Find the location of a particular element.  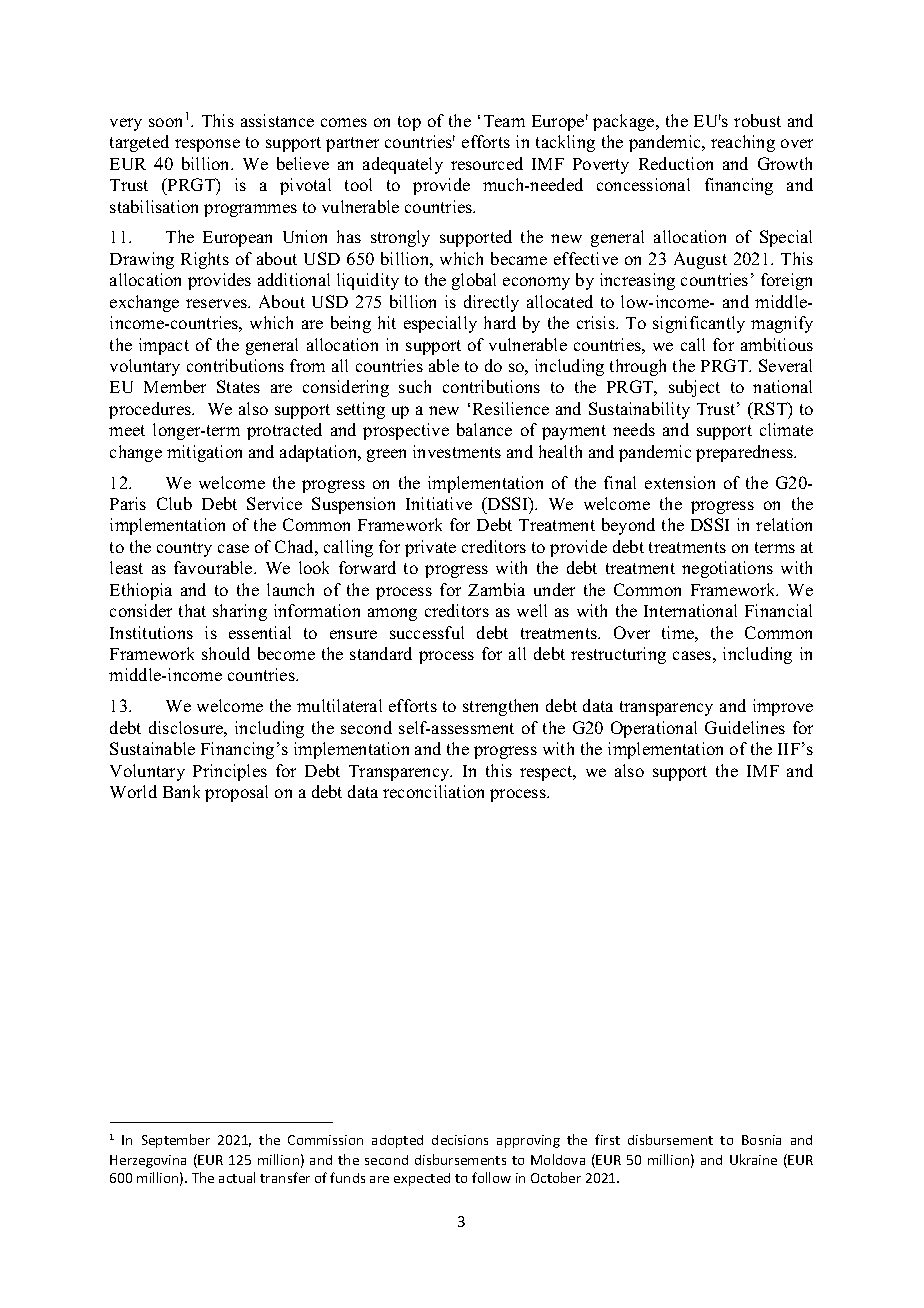

decisions is located at coordinates (460, 1140).
